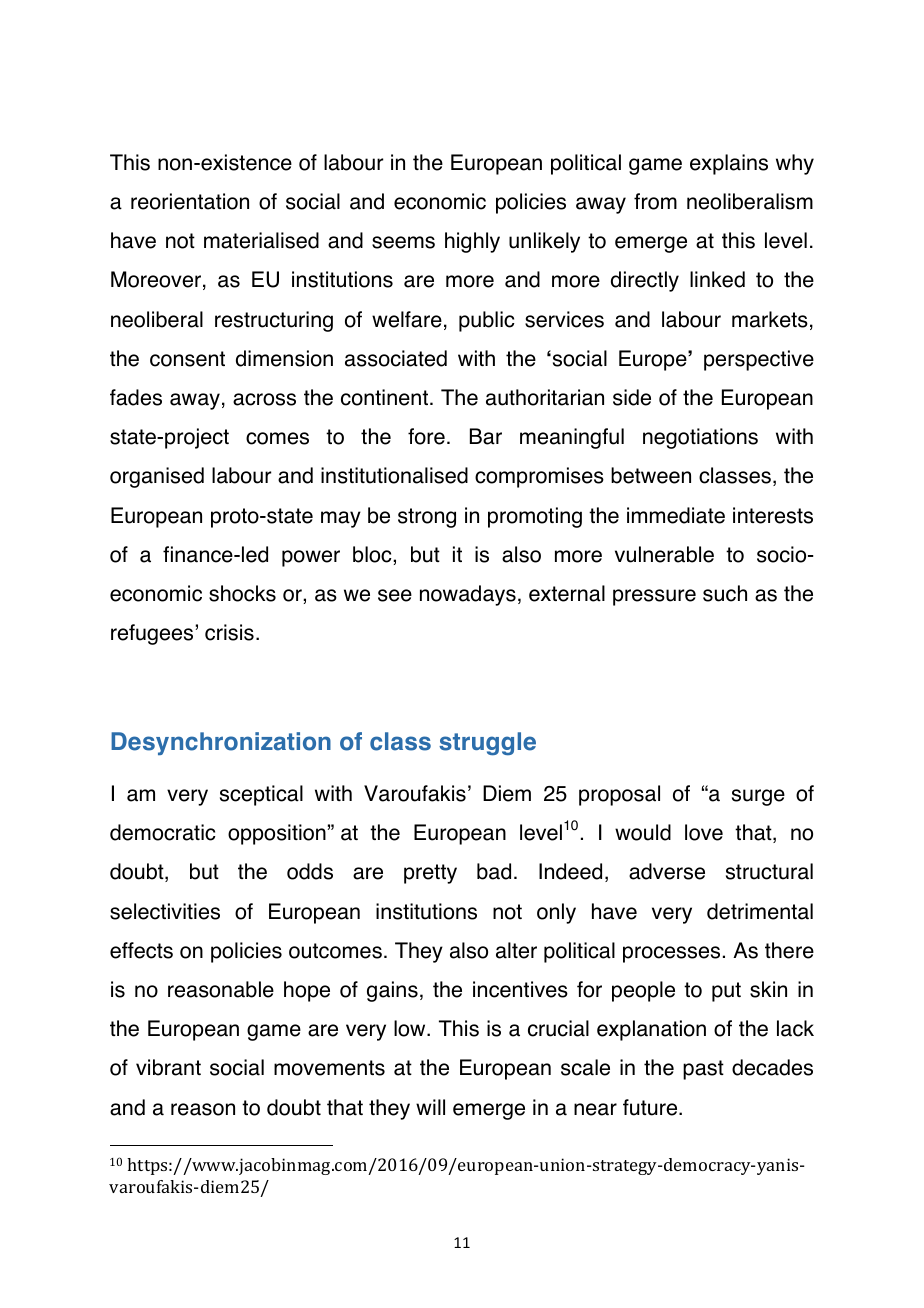 Image resolution: width=924 pixels, height=1308 pixels. What do you see at coordinates (427, 518) in the document?
I see `strong` at bounding box center [427, 518].
